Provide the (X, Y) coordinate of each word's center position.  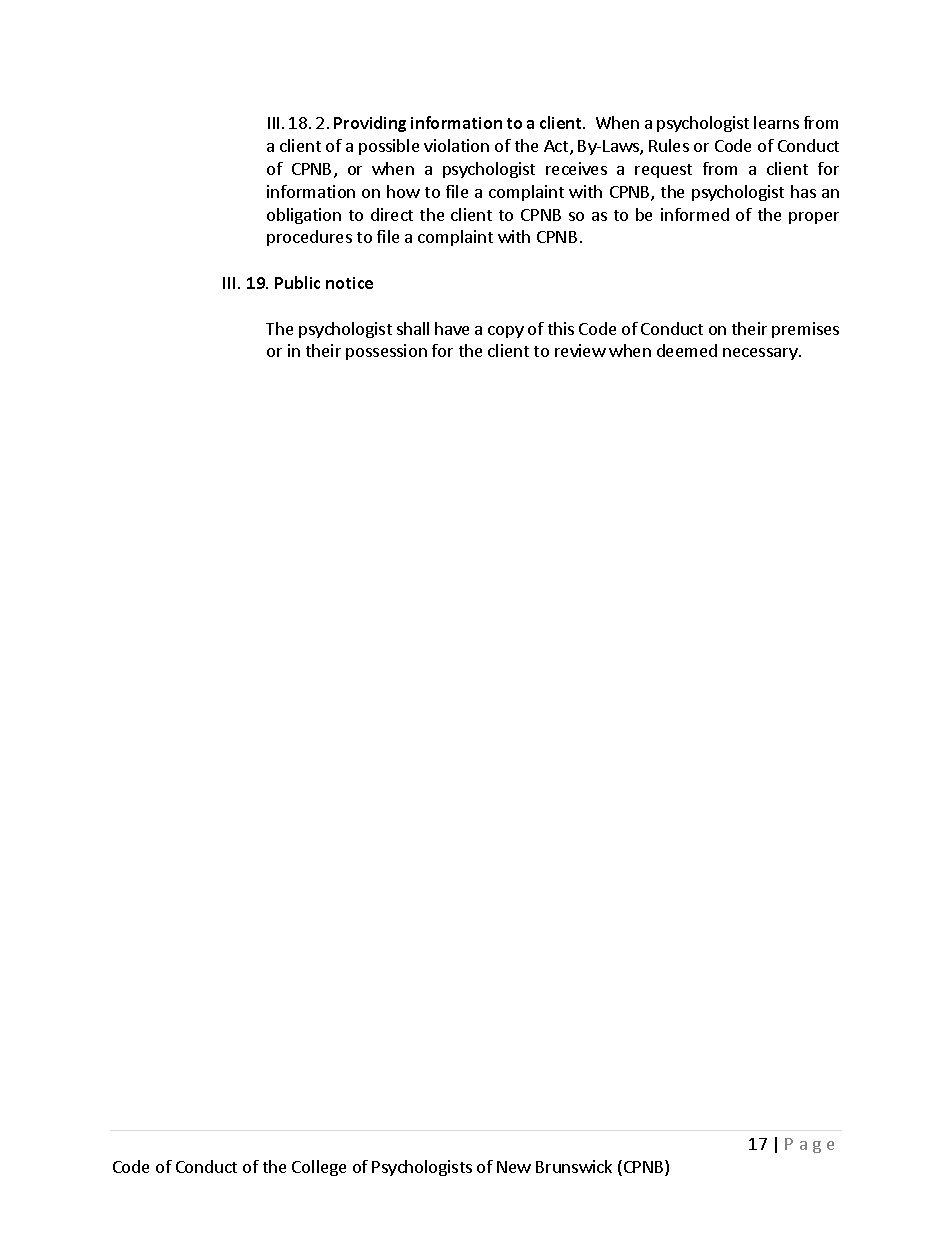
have (452, 328)
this (561, 328)
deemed (687, 350)
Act (557, 147)
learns (776, 122)
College (319, 1168)
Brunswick (574, 1166)
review (580, 350)
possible (389, 147)
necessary (761, 354)
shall (413, 328)
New (514, 1167)
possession (386, 352)
